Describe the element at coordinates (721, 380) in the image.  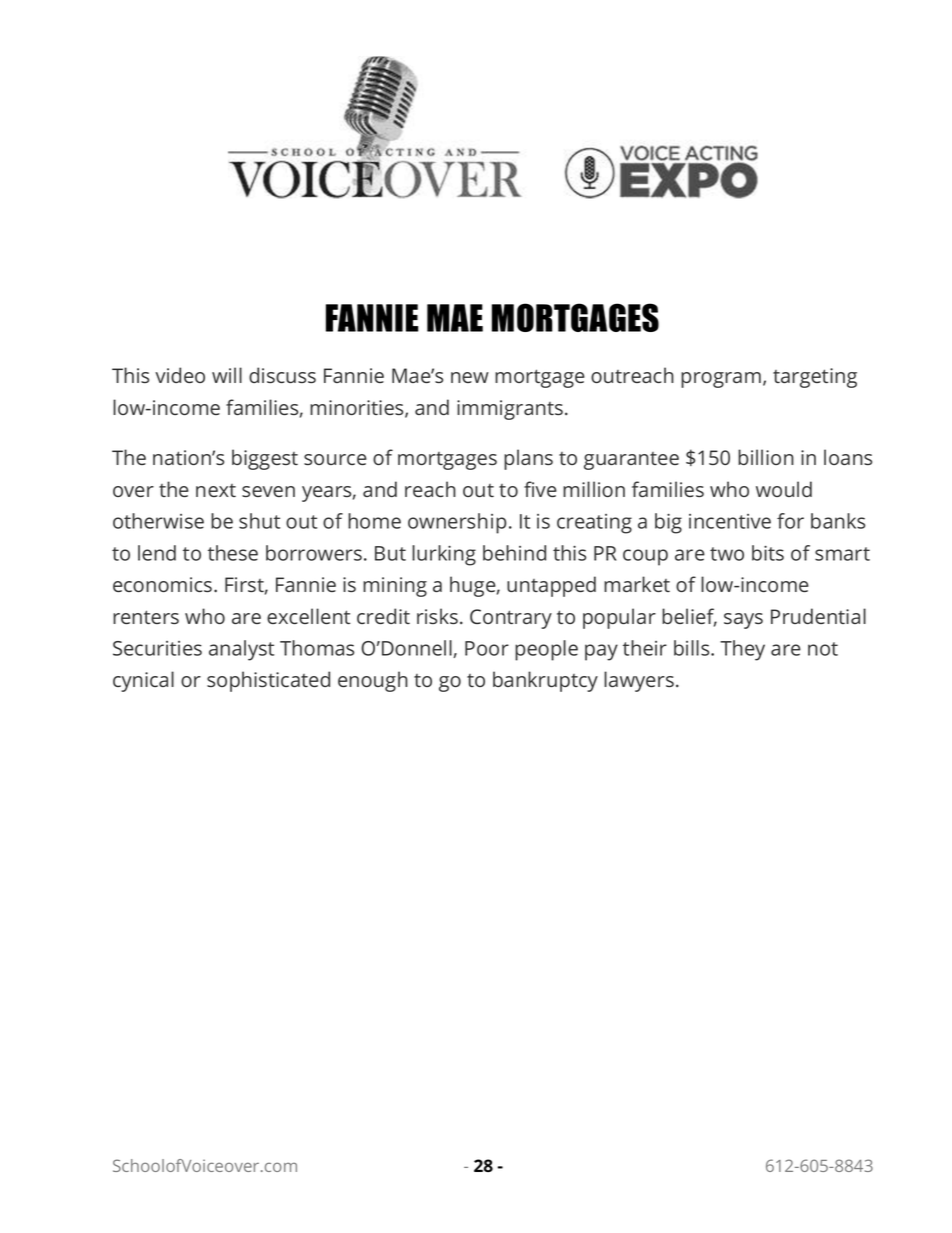
I see `program` at that location.
